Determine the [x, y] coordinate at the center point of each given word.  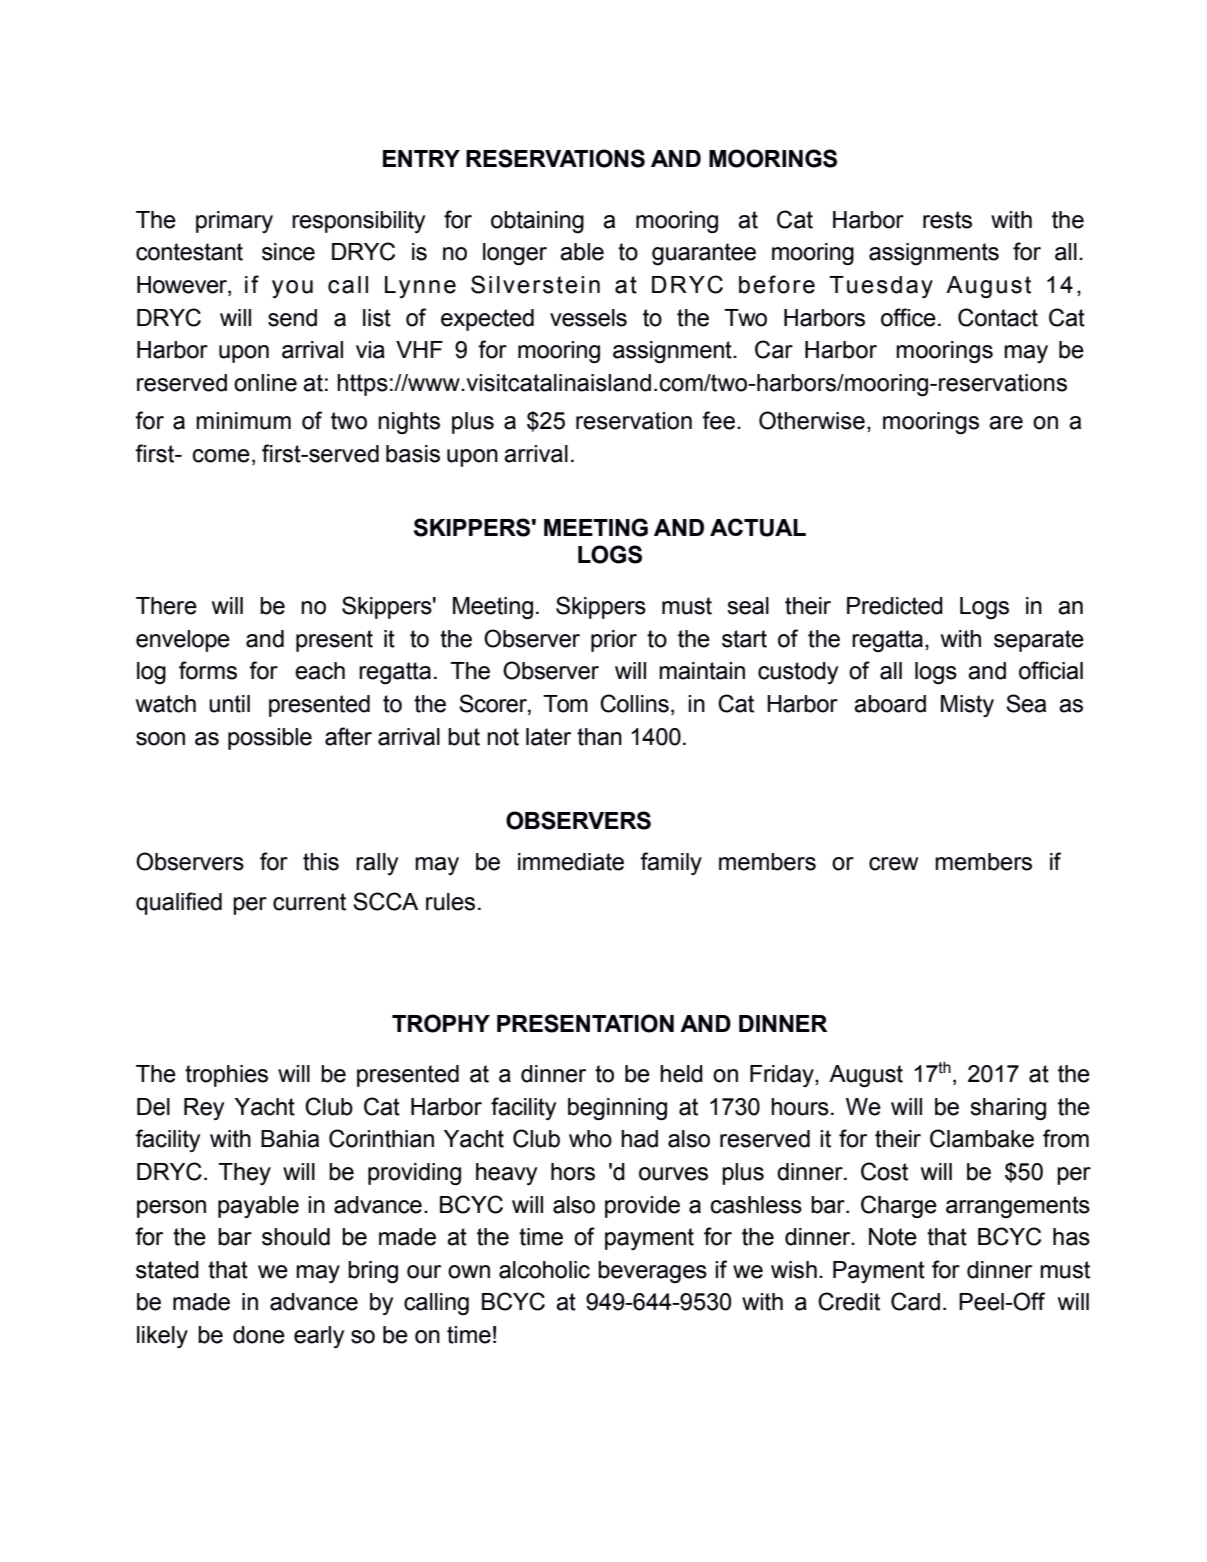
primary [234, 222]
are [1006, 423]
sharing [1008, 1109]
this [321, 862]
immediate [571, 862]
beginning [617, 1109]
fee [718, 420]
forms [208, 670]
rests [947, 220]
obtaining [537, 222]
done [259, 1335]
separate [1039, 641]
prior [614, 641]
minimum [243, 421]
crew [893, 864]
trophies [226, 1076]
